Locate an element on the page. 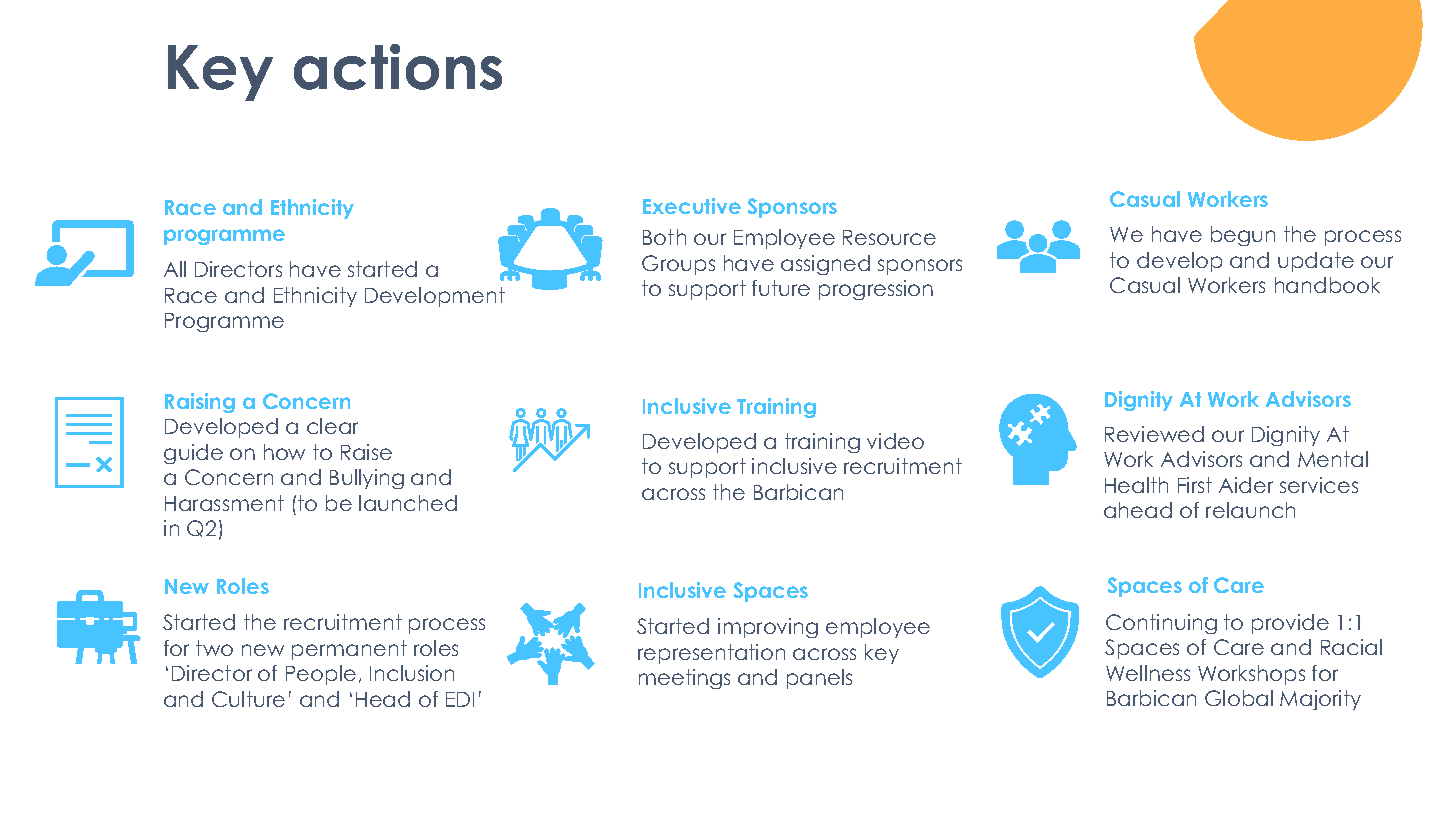 The height and width of the image is (819, 1456). Executive is located at coordinates (692, 206).
